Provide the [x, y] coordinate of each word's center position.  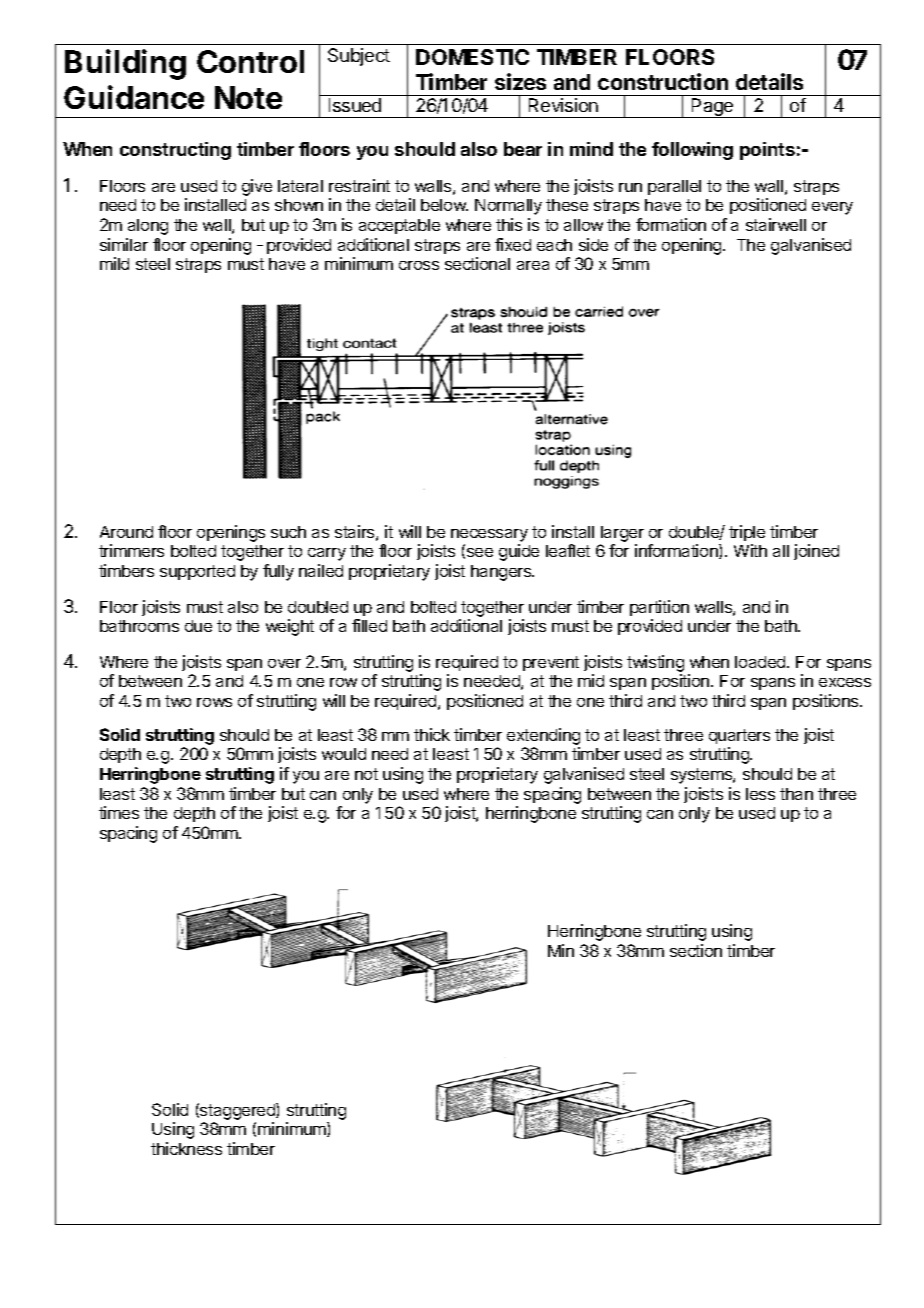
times [119, 812]
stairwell [776, 224]
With [750, 550]
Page [713, 108]
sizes [520, 81]
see [478, 553]
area [533, 265]
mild [114, 263]
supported [197, 572]
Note [248, 97]
